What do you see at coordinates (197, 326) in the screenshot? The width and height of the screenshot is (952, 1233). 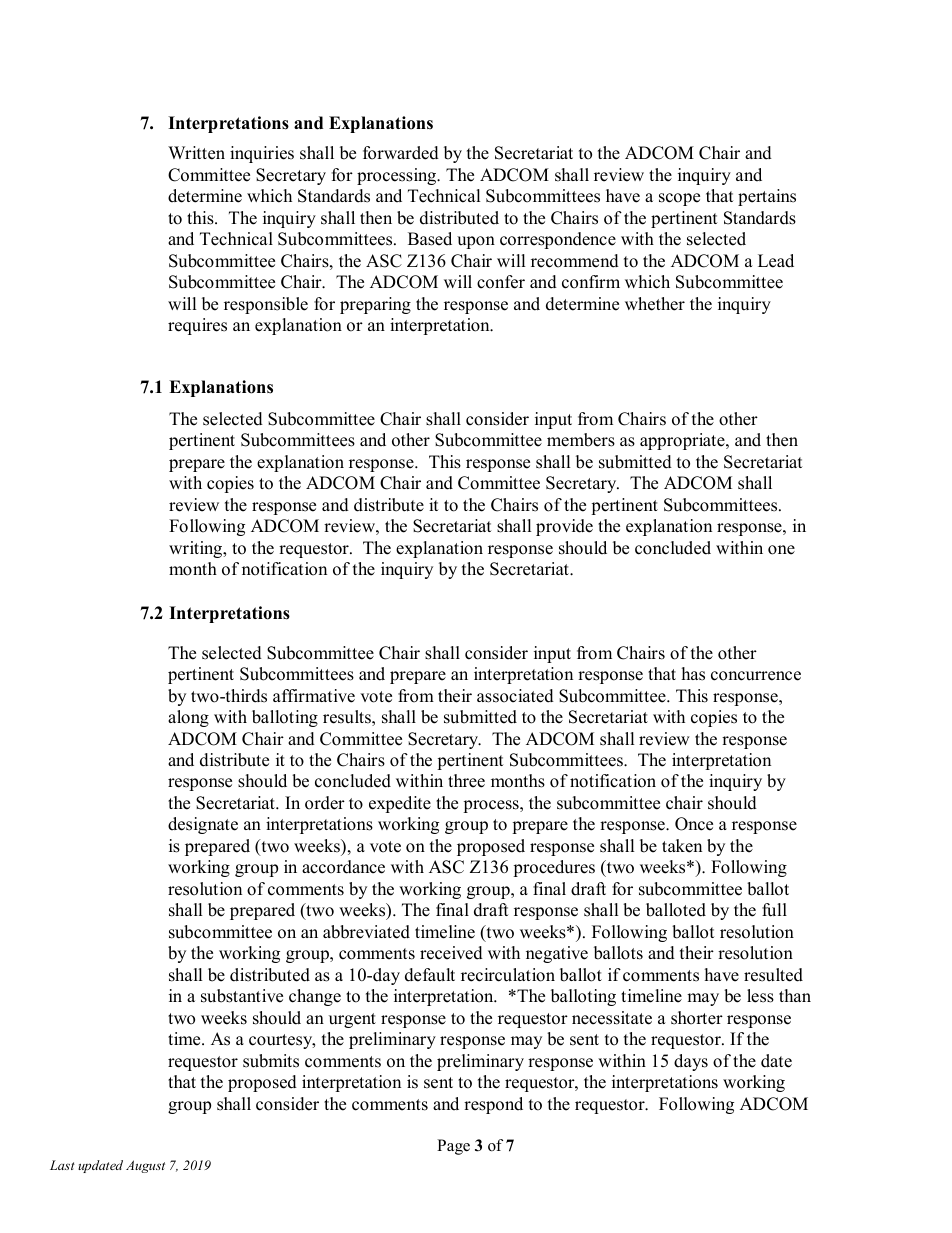 I see `requires` at bounding box center [197, 326].
